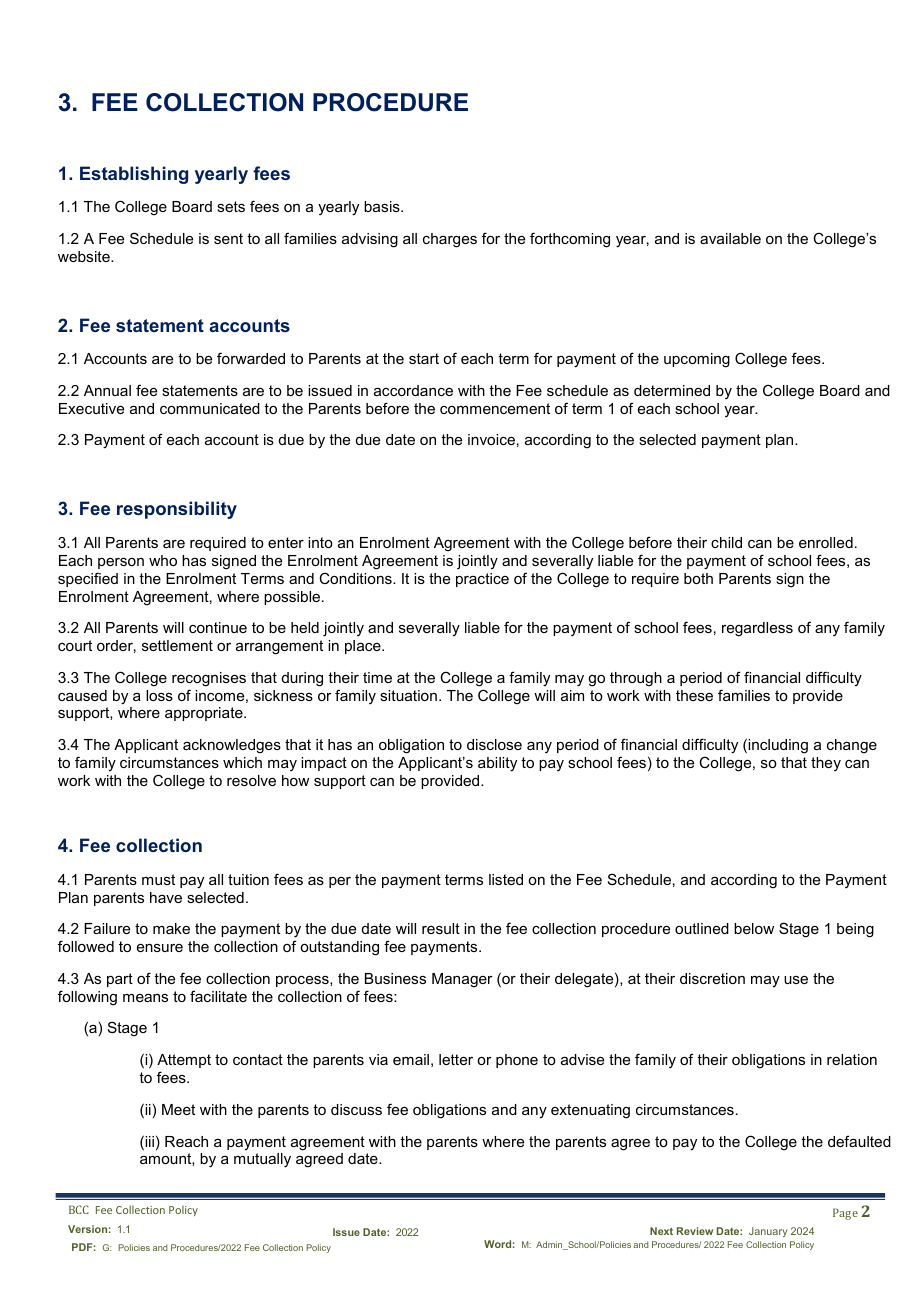 This screenshot has width=924, height=1307. What do you see at coordinates (134, 175) in the screenshot?
I see `Establishing` at bounding box center [134, 175].
